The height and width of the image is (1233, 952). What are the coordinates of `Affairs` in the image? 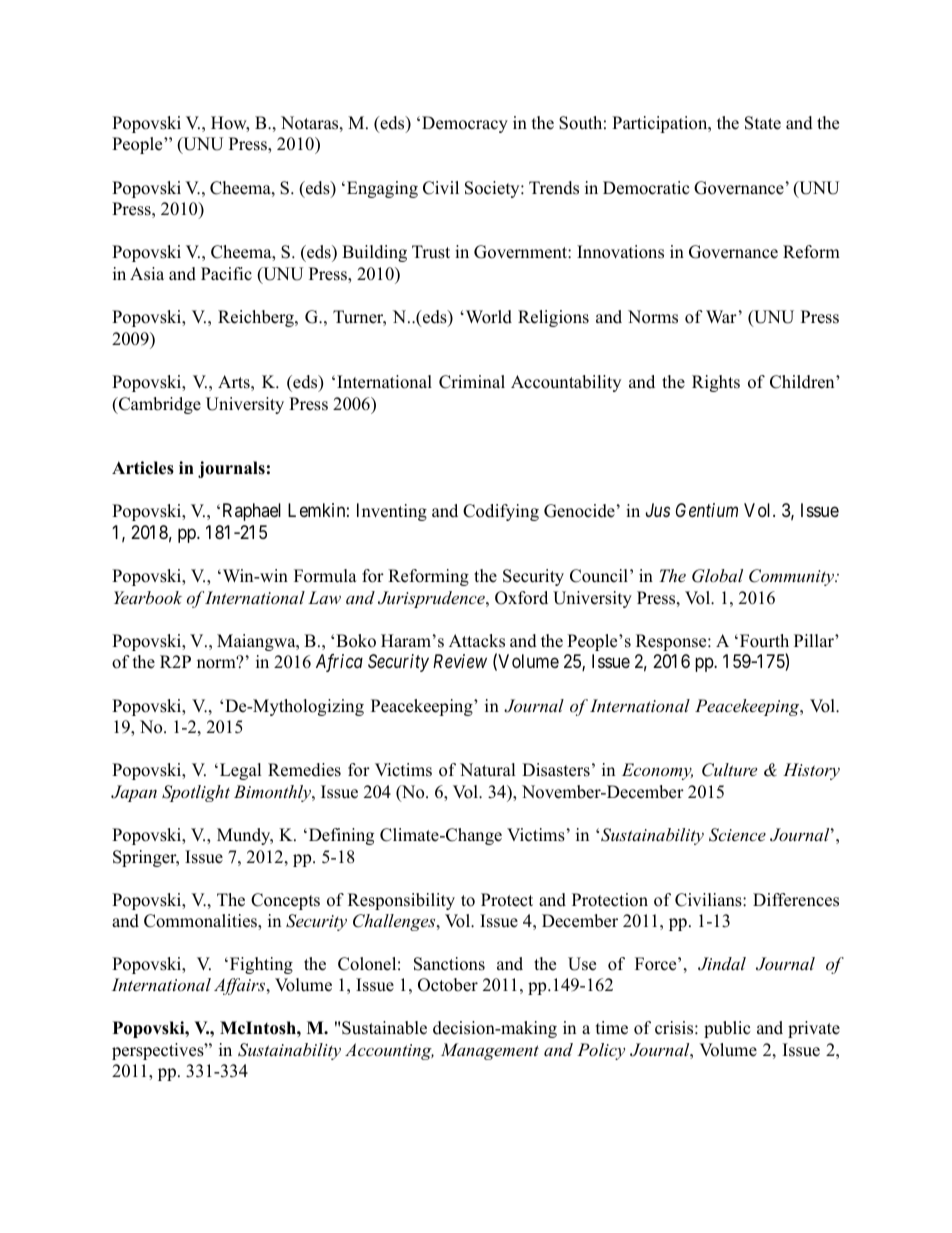 It's located at (241, 986).
